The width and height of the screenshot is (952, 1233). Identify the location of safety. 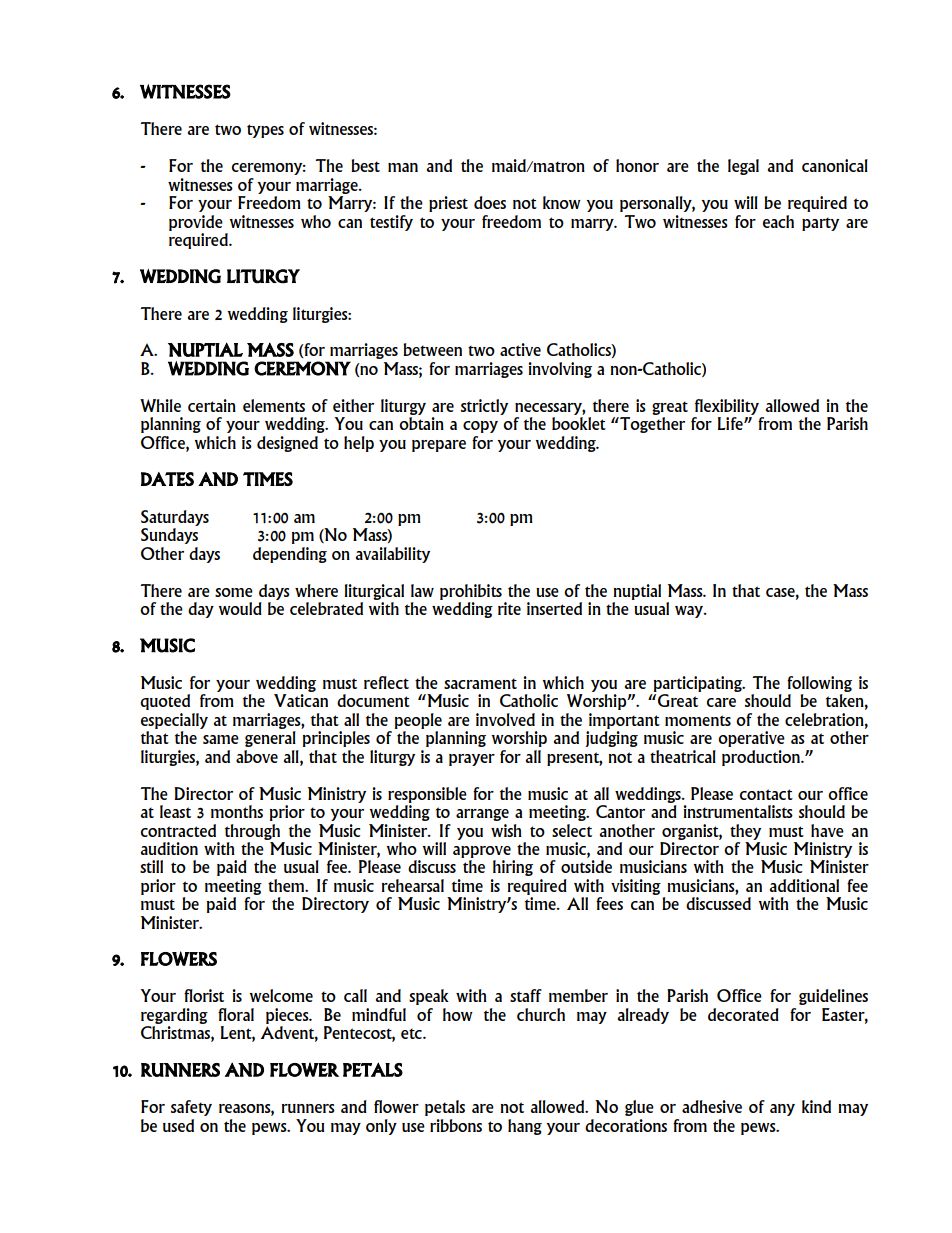
(191, 1108).
